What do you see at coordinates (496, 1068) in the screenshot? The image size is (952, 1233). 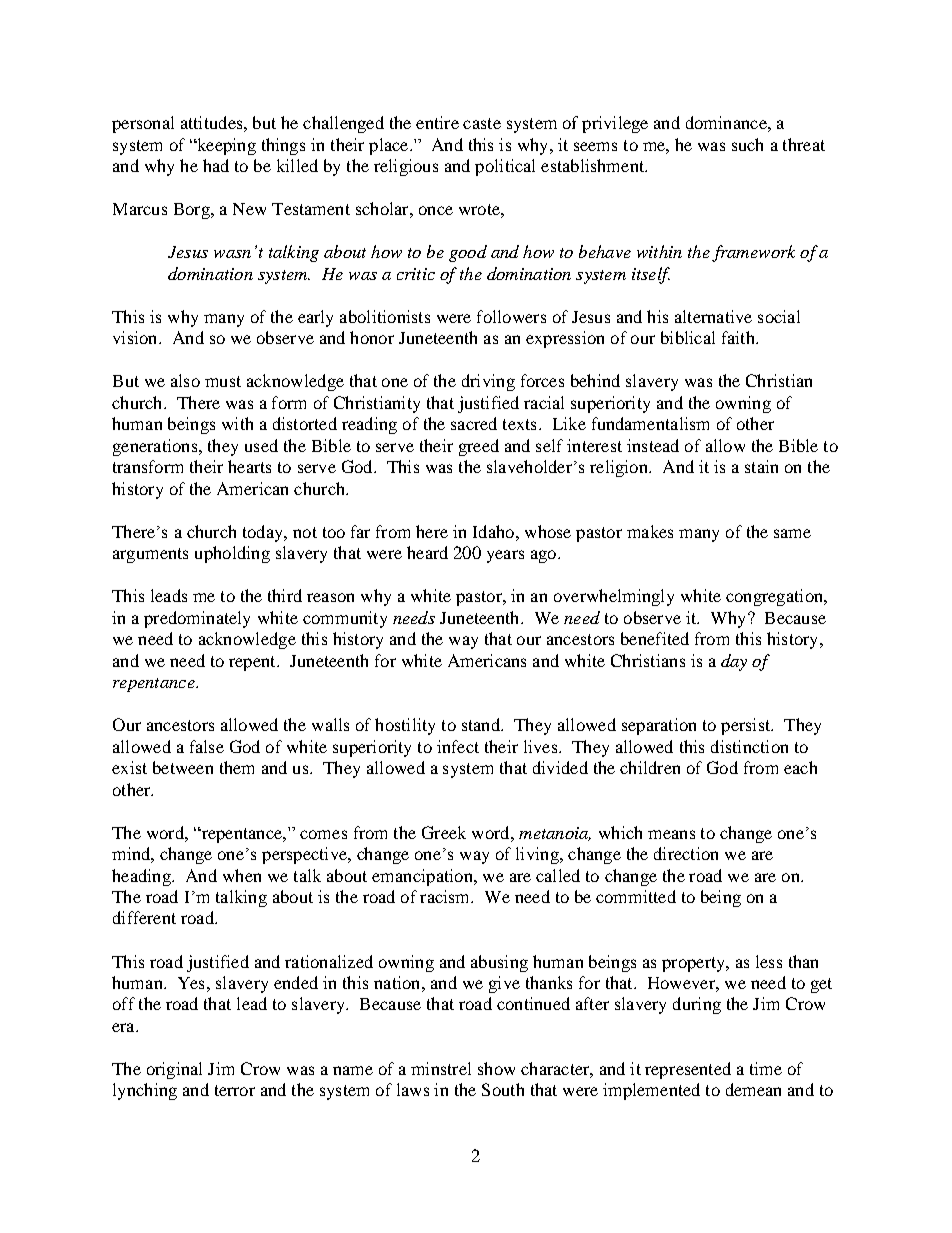 I see `show` at bounding box center [496, 1068].
